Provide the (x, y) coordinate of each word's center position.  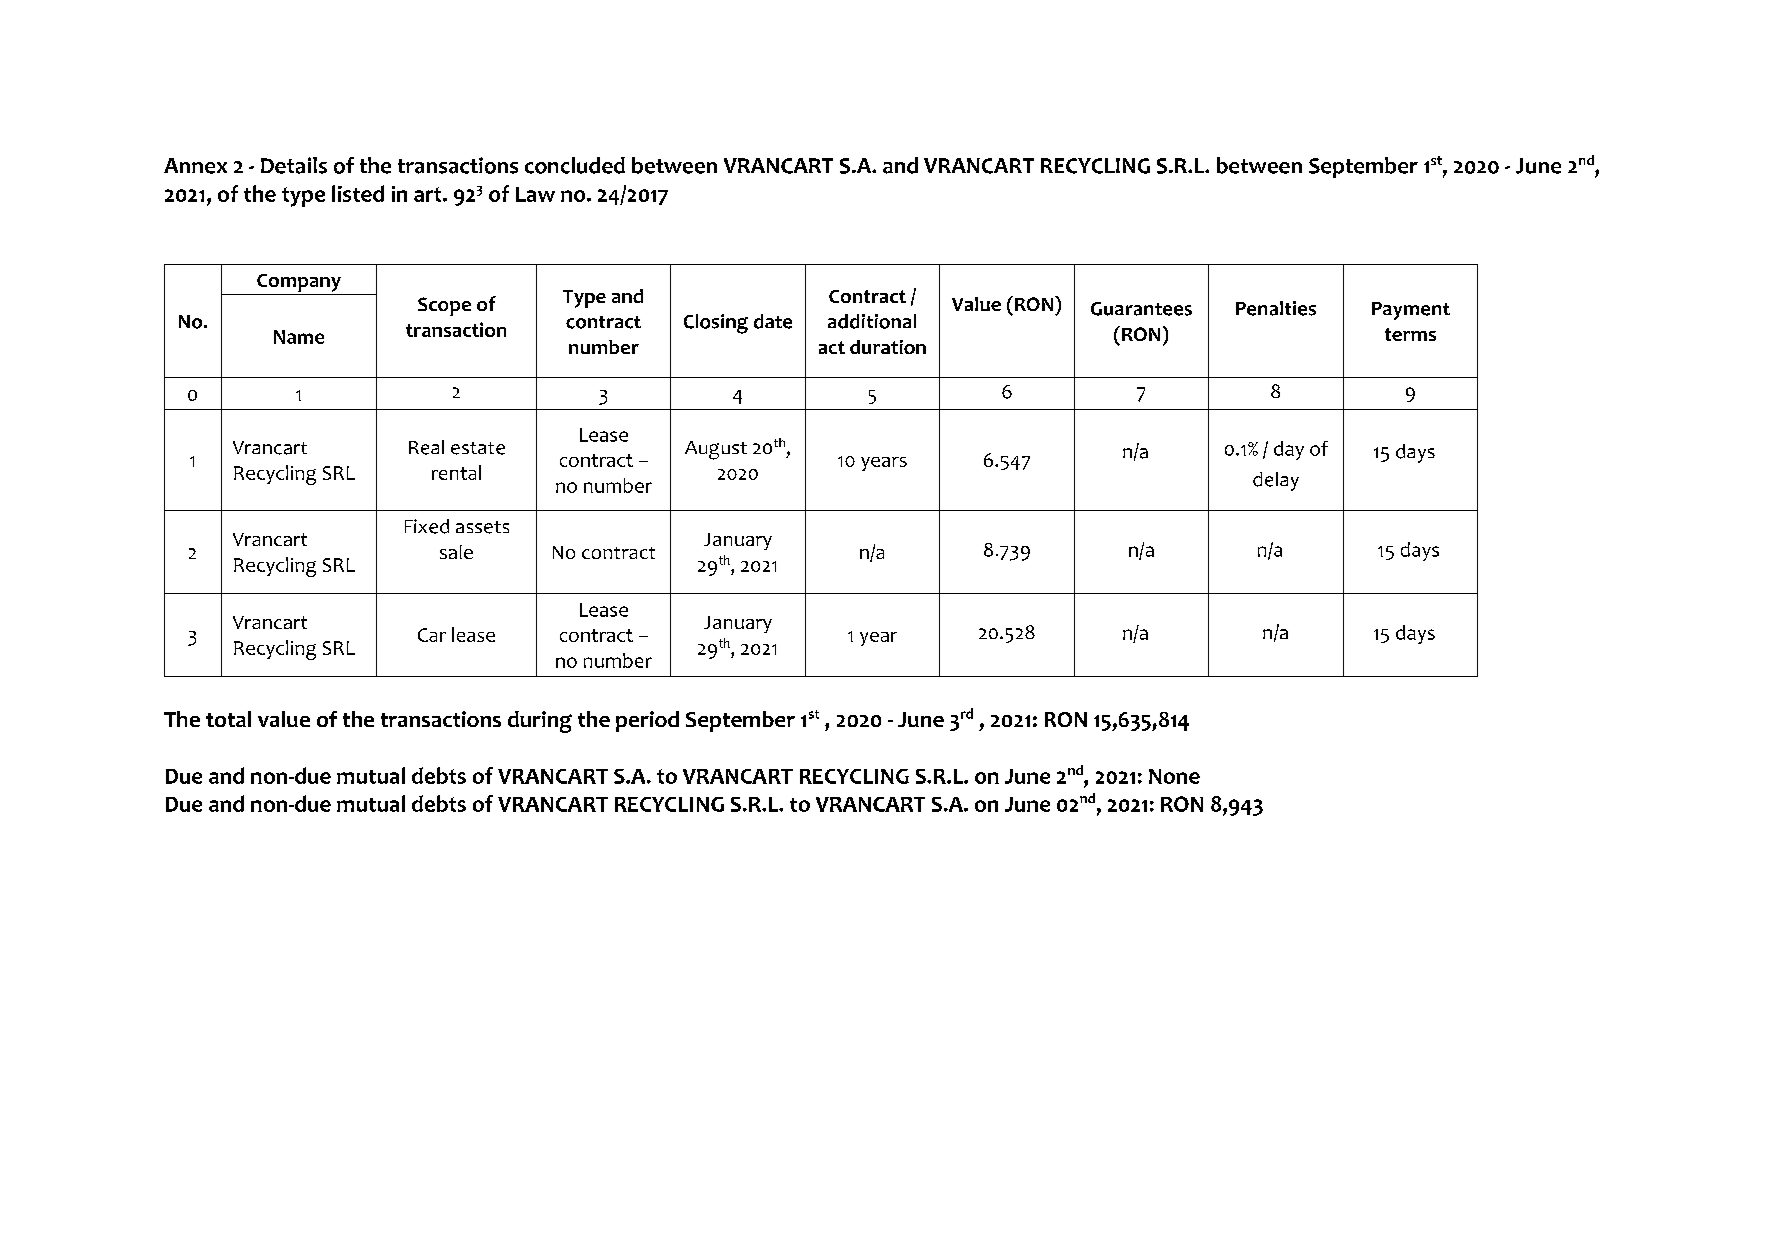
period (647, 721)
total (228, 719)
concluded (575, 165)
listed (358, 193)
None (1174, 776)
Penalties (1276, 308)
